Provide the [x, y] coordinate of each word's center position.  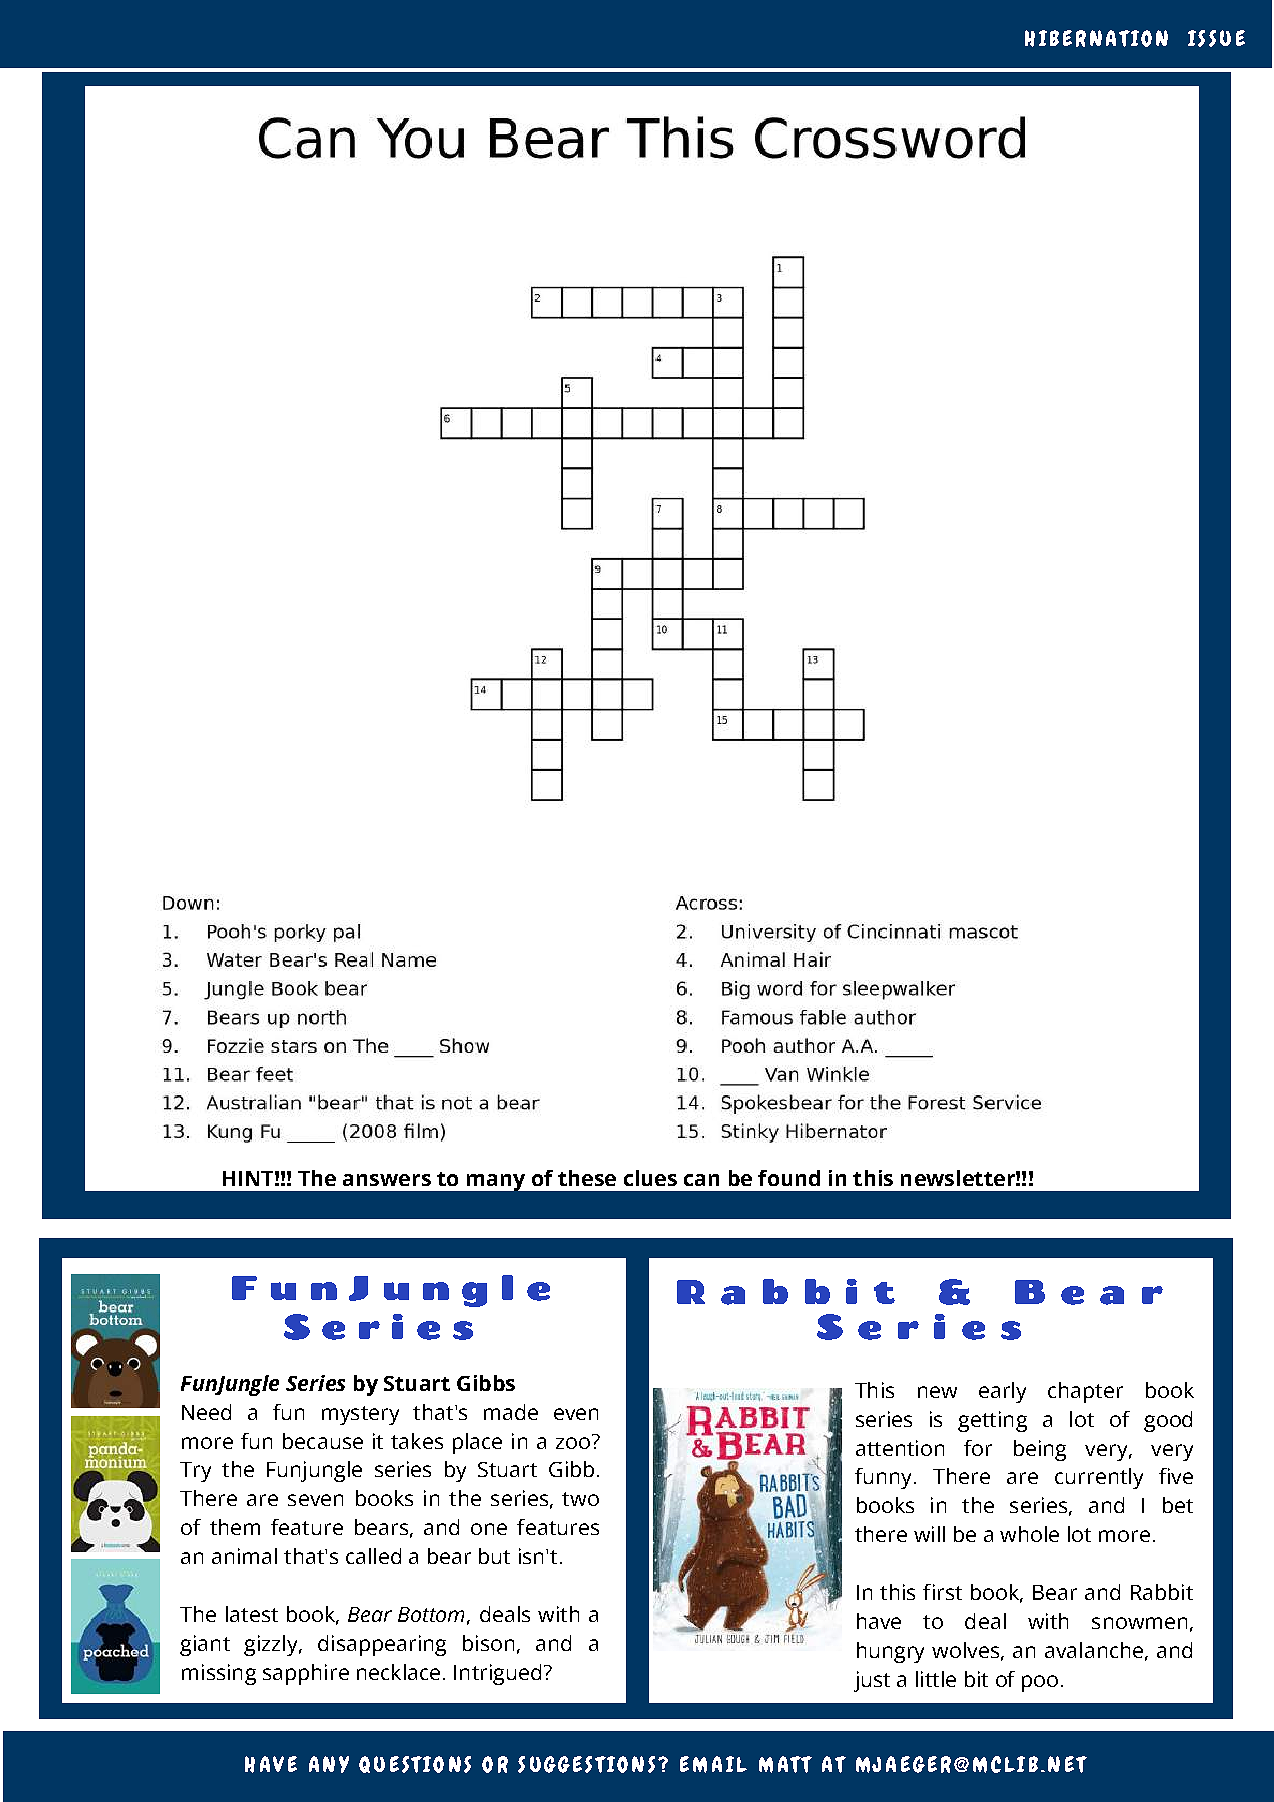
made [511, 1412]
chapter [1085, 1392]
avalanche [1094, 1650]
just [872, 1681]
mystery [360, 1415]
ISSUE [1216, 38]
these [587, 1178]
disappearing [382, 1645]
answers [387, 1180]
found [789, 1178]
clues [650, 1178]
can [701, 1180]
